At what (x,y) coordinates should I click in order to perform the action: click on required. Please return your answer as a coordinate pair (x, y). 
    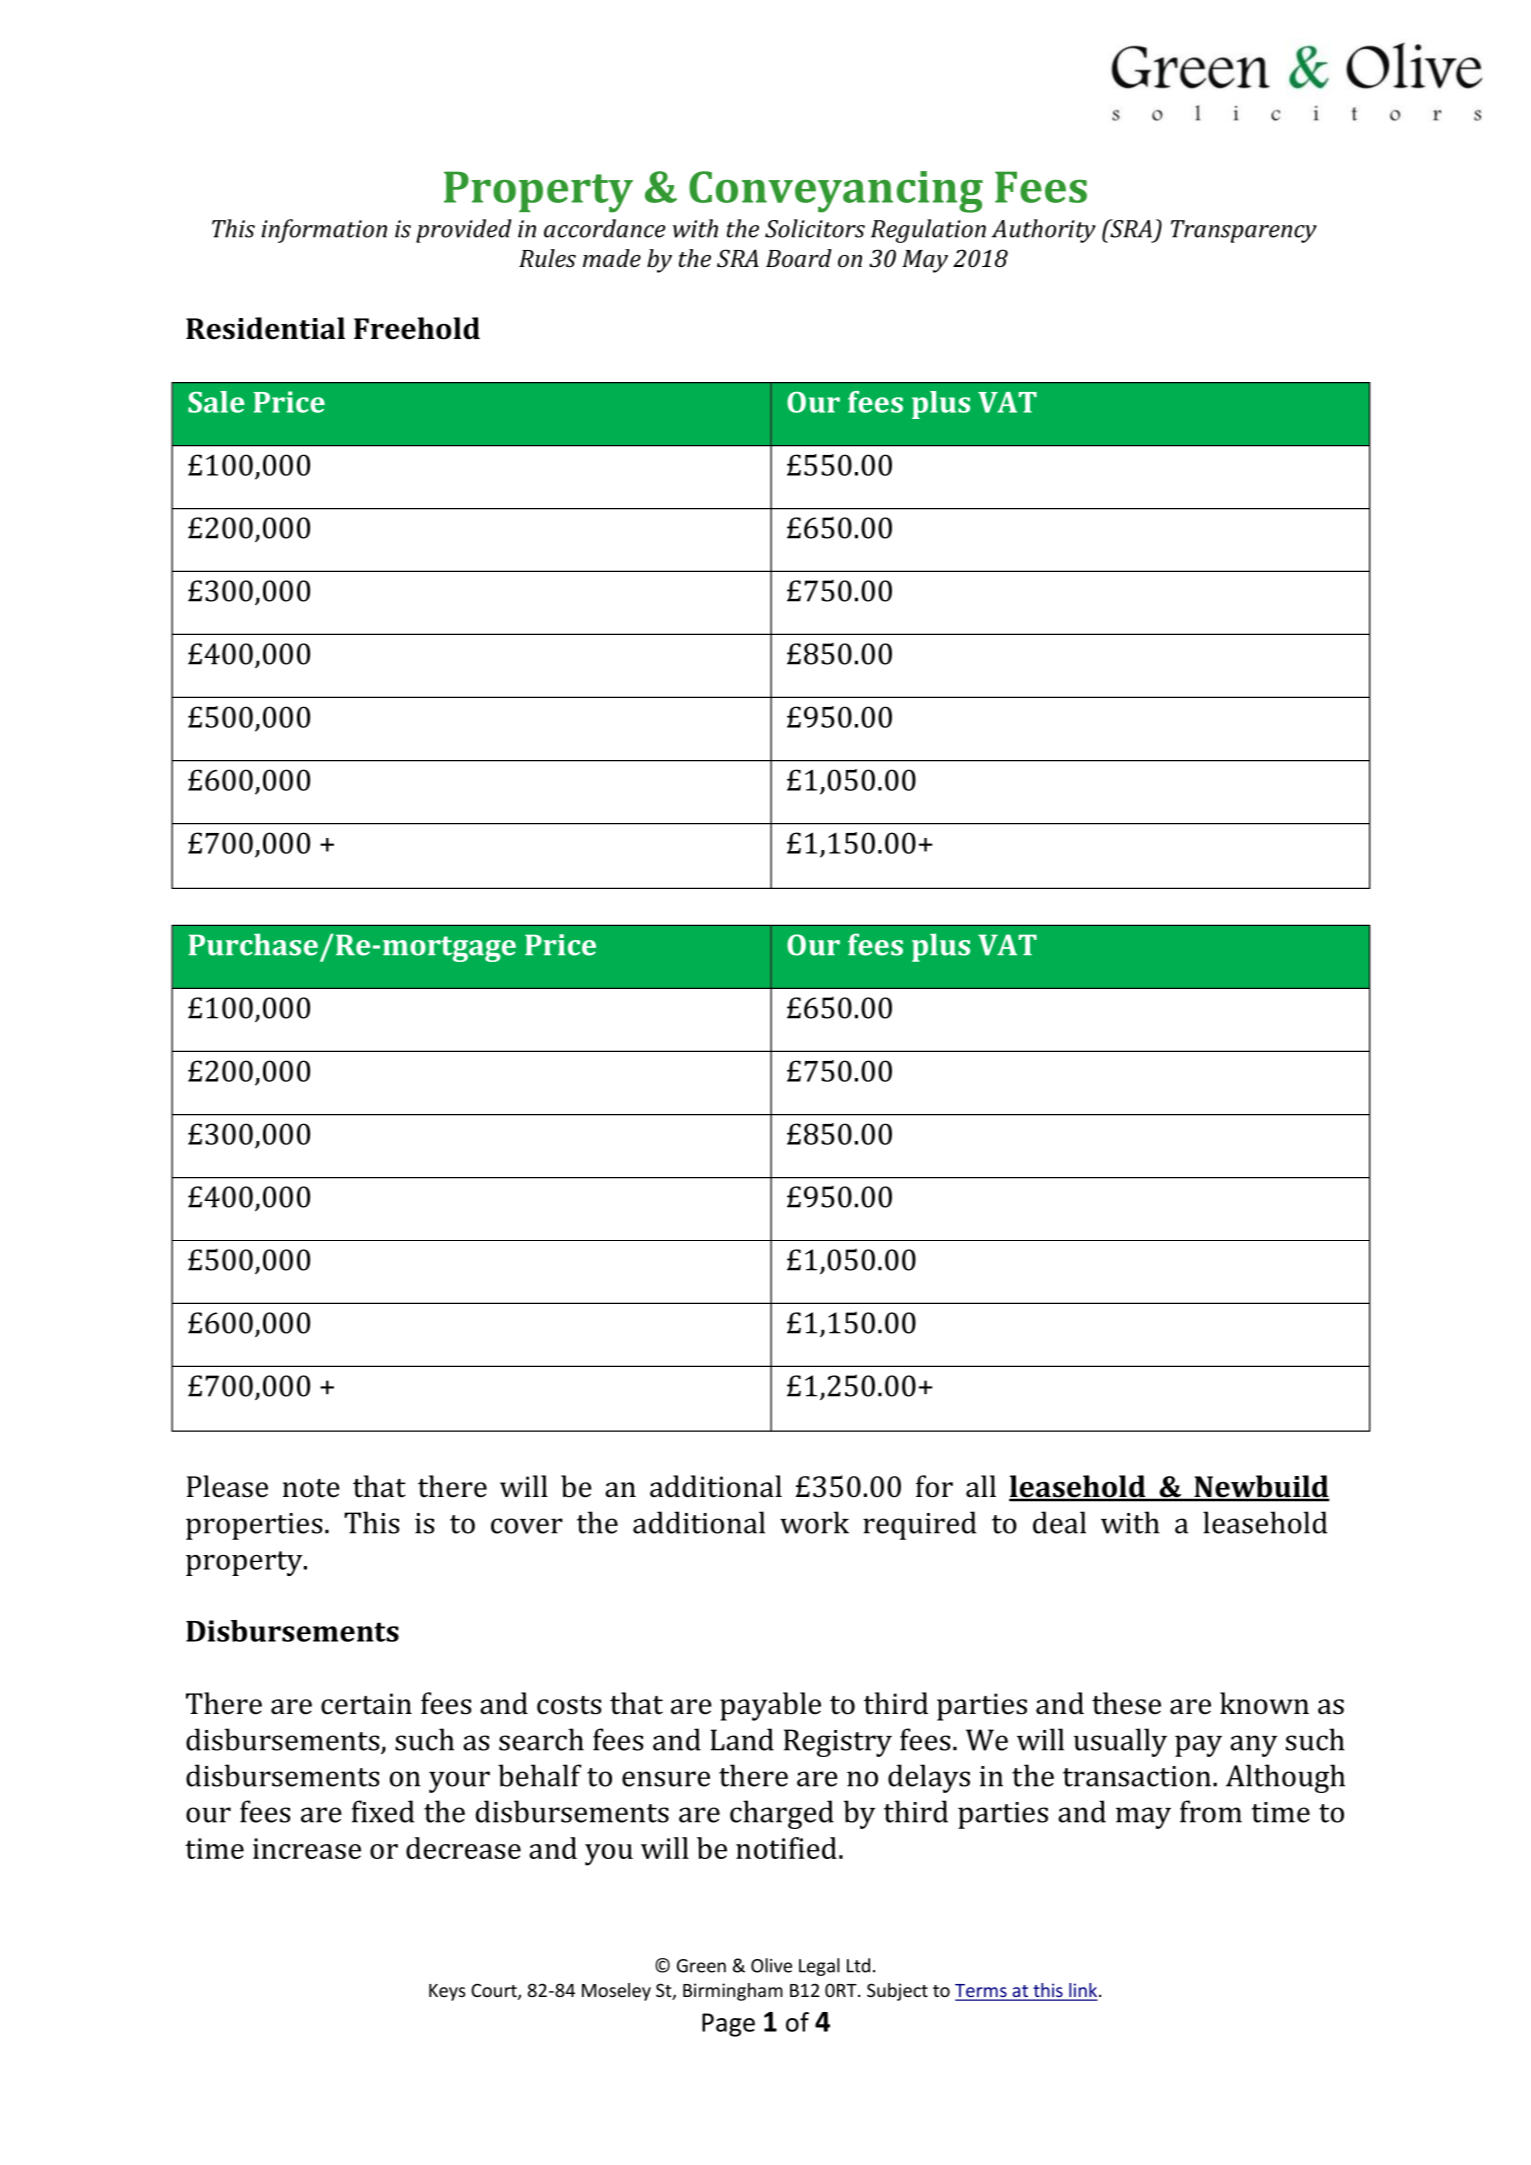
    Looking at the image, I should click on (919, 1525).
